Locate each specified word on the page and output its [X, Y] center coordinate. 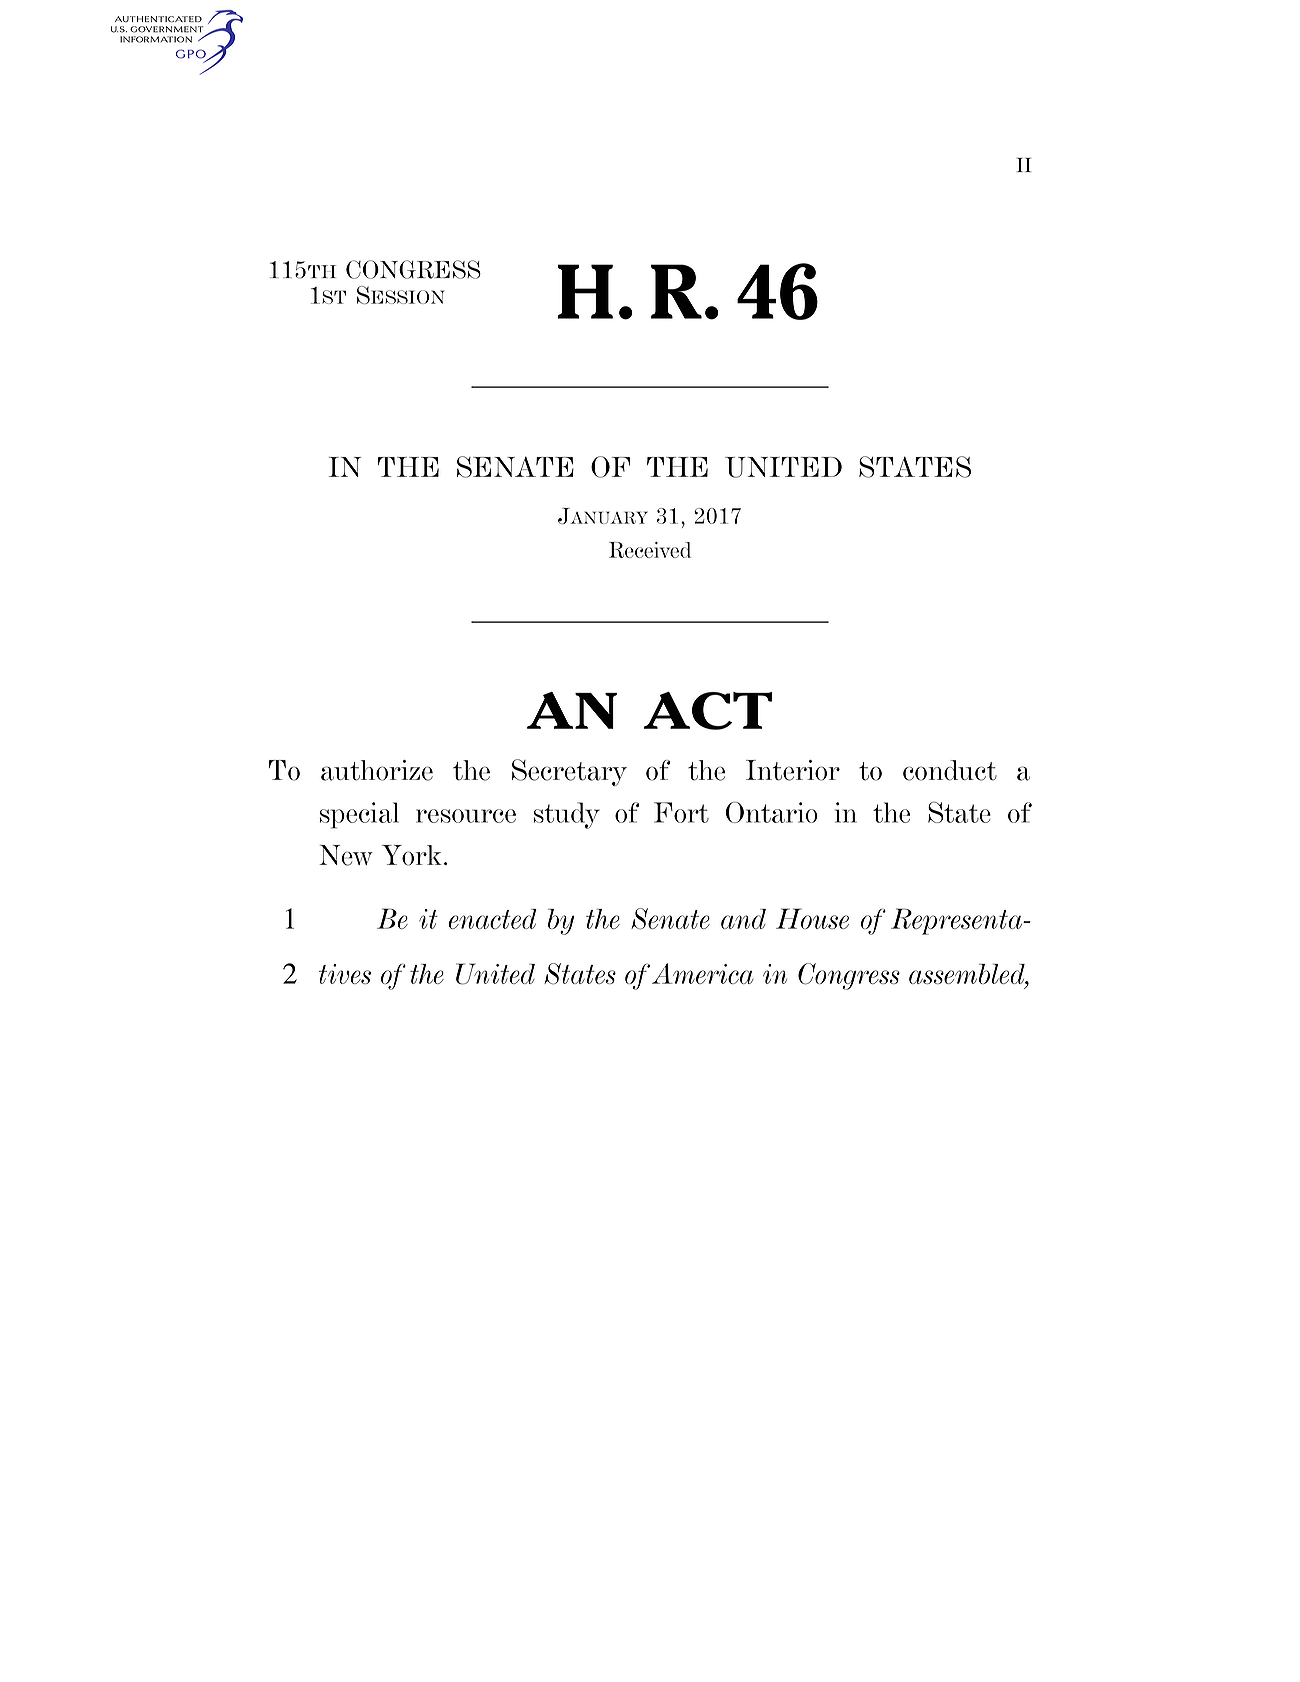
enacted [492, 919]
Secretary [569, 772]
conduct [950, 770]
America [702, 973]
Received [650, 550]
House [812, 918]
